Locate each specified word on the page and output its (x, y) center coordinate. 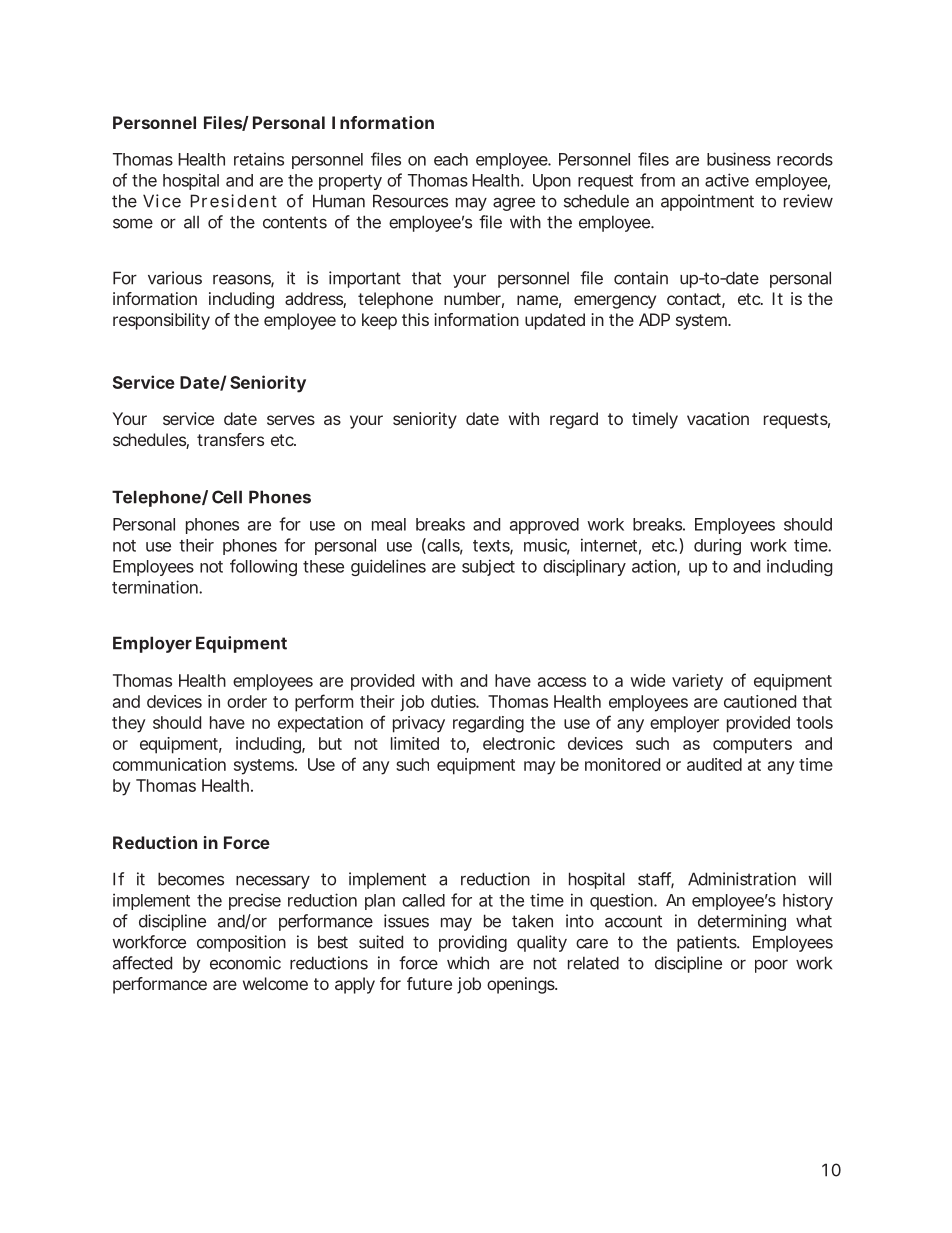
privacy (419, 724)
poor (771, 966)
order (247, 701)
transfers (230, 439)
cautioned (760, 701)
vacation (718, 418)
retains (259, 159)
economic (245, 963)
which (468, 963)
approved (544, 526)
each (451, 159)
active (727, 180)
